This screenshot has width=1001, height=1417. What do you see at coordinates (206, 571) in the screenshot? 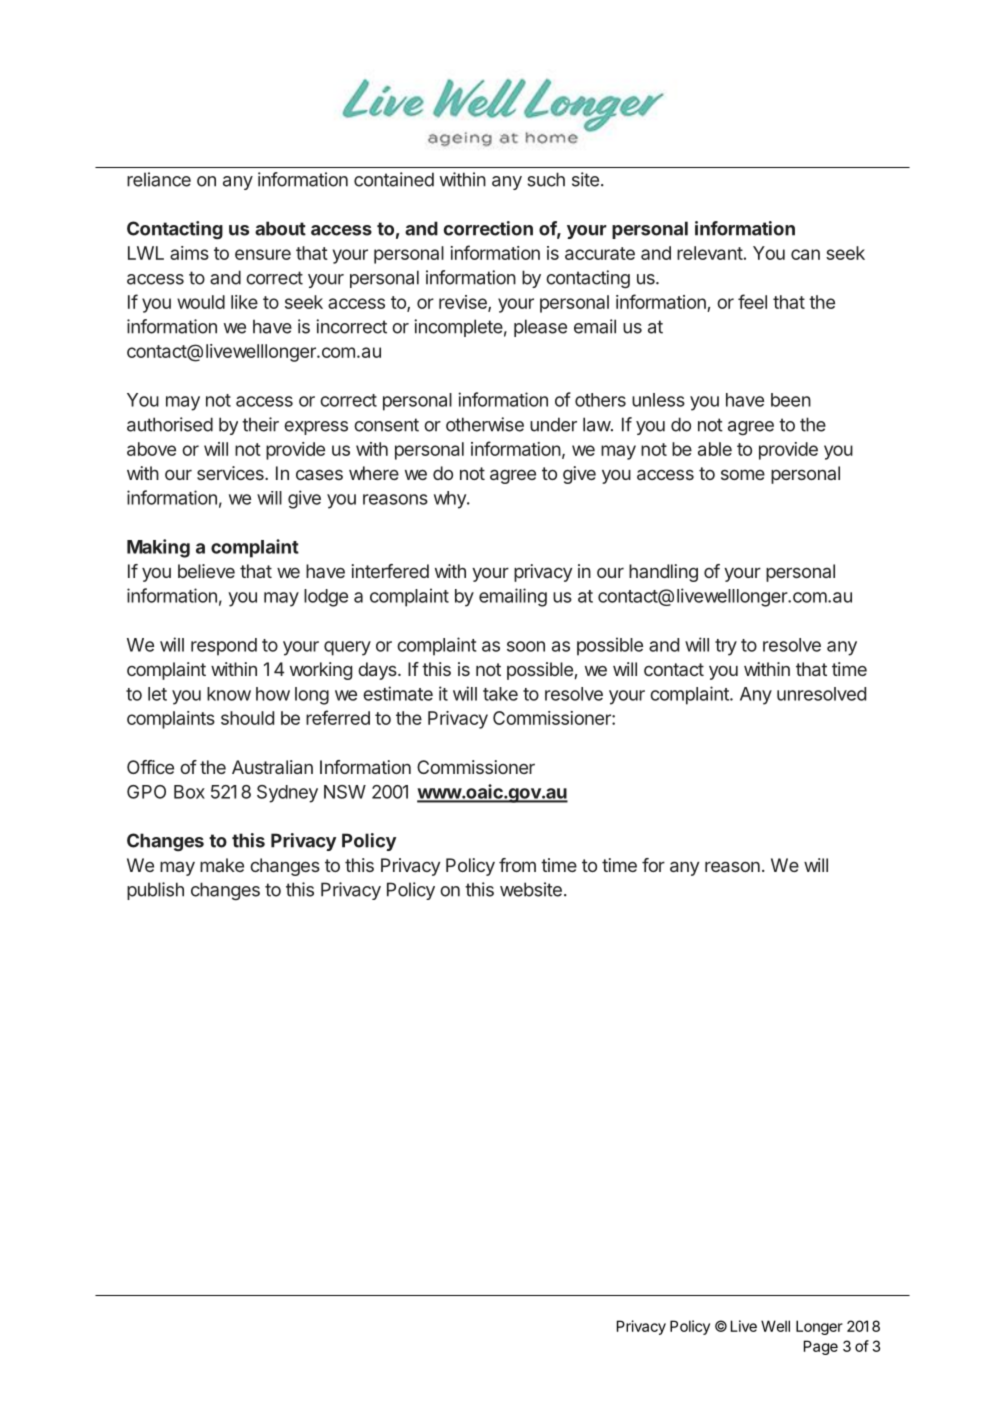
I see `believe` at bounding box center [206, 571].
